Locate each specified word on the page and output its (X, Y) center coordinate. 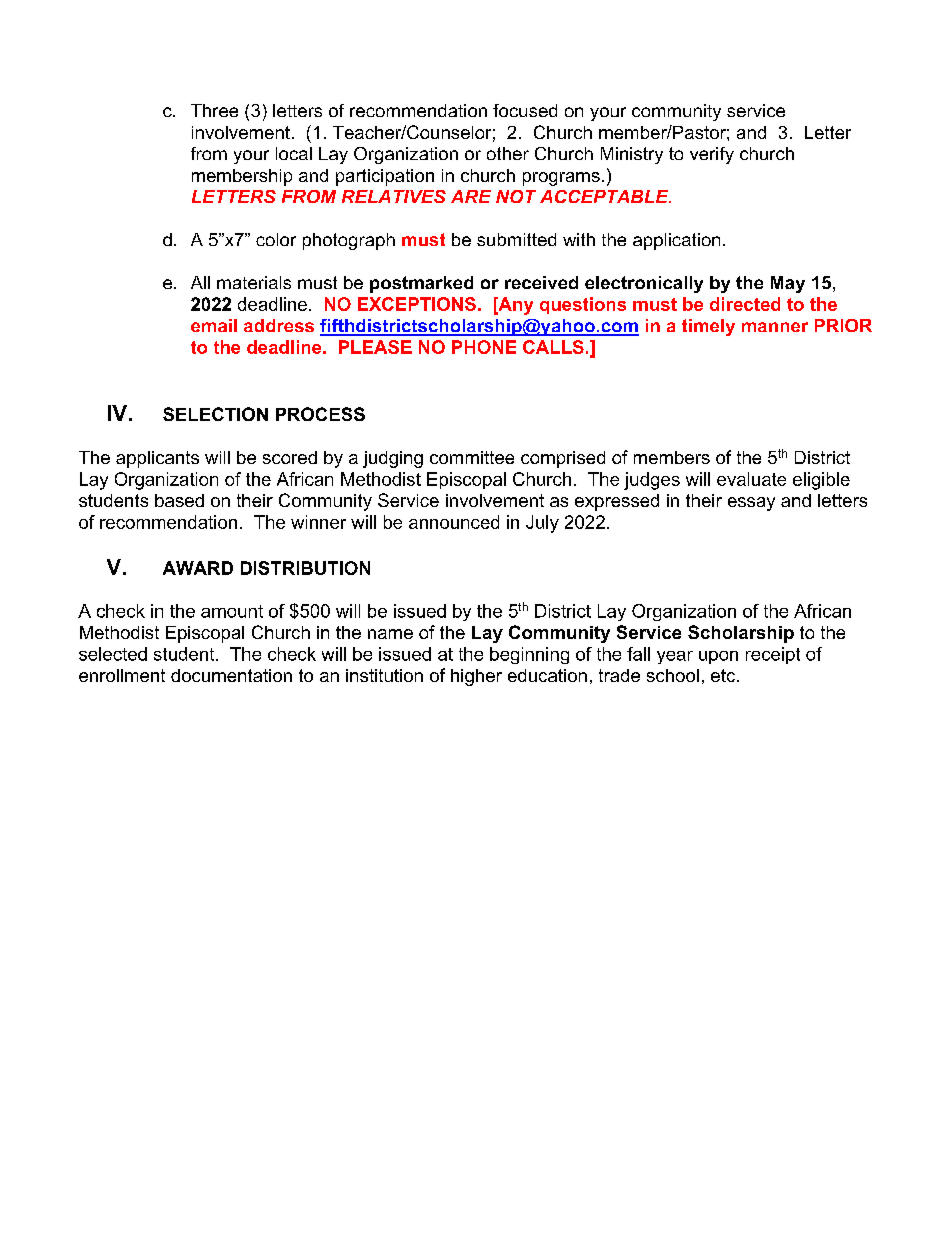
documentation (231, 675)
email (214, 325)
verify (712, 155)
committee (472, 457)
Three (214, 110)
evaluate (751, 479)
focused (525, 110)
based (179, 500)
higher (476, 677)
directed (745, 304)
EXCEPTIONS (417, 304)
